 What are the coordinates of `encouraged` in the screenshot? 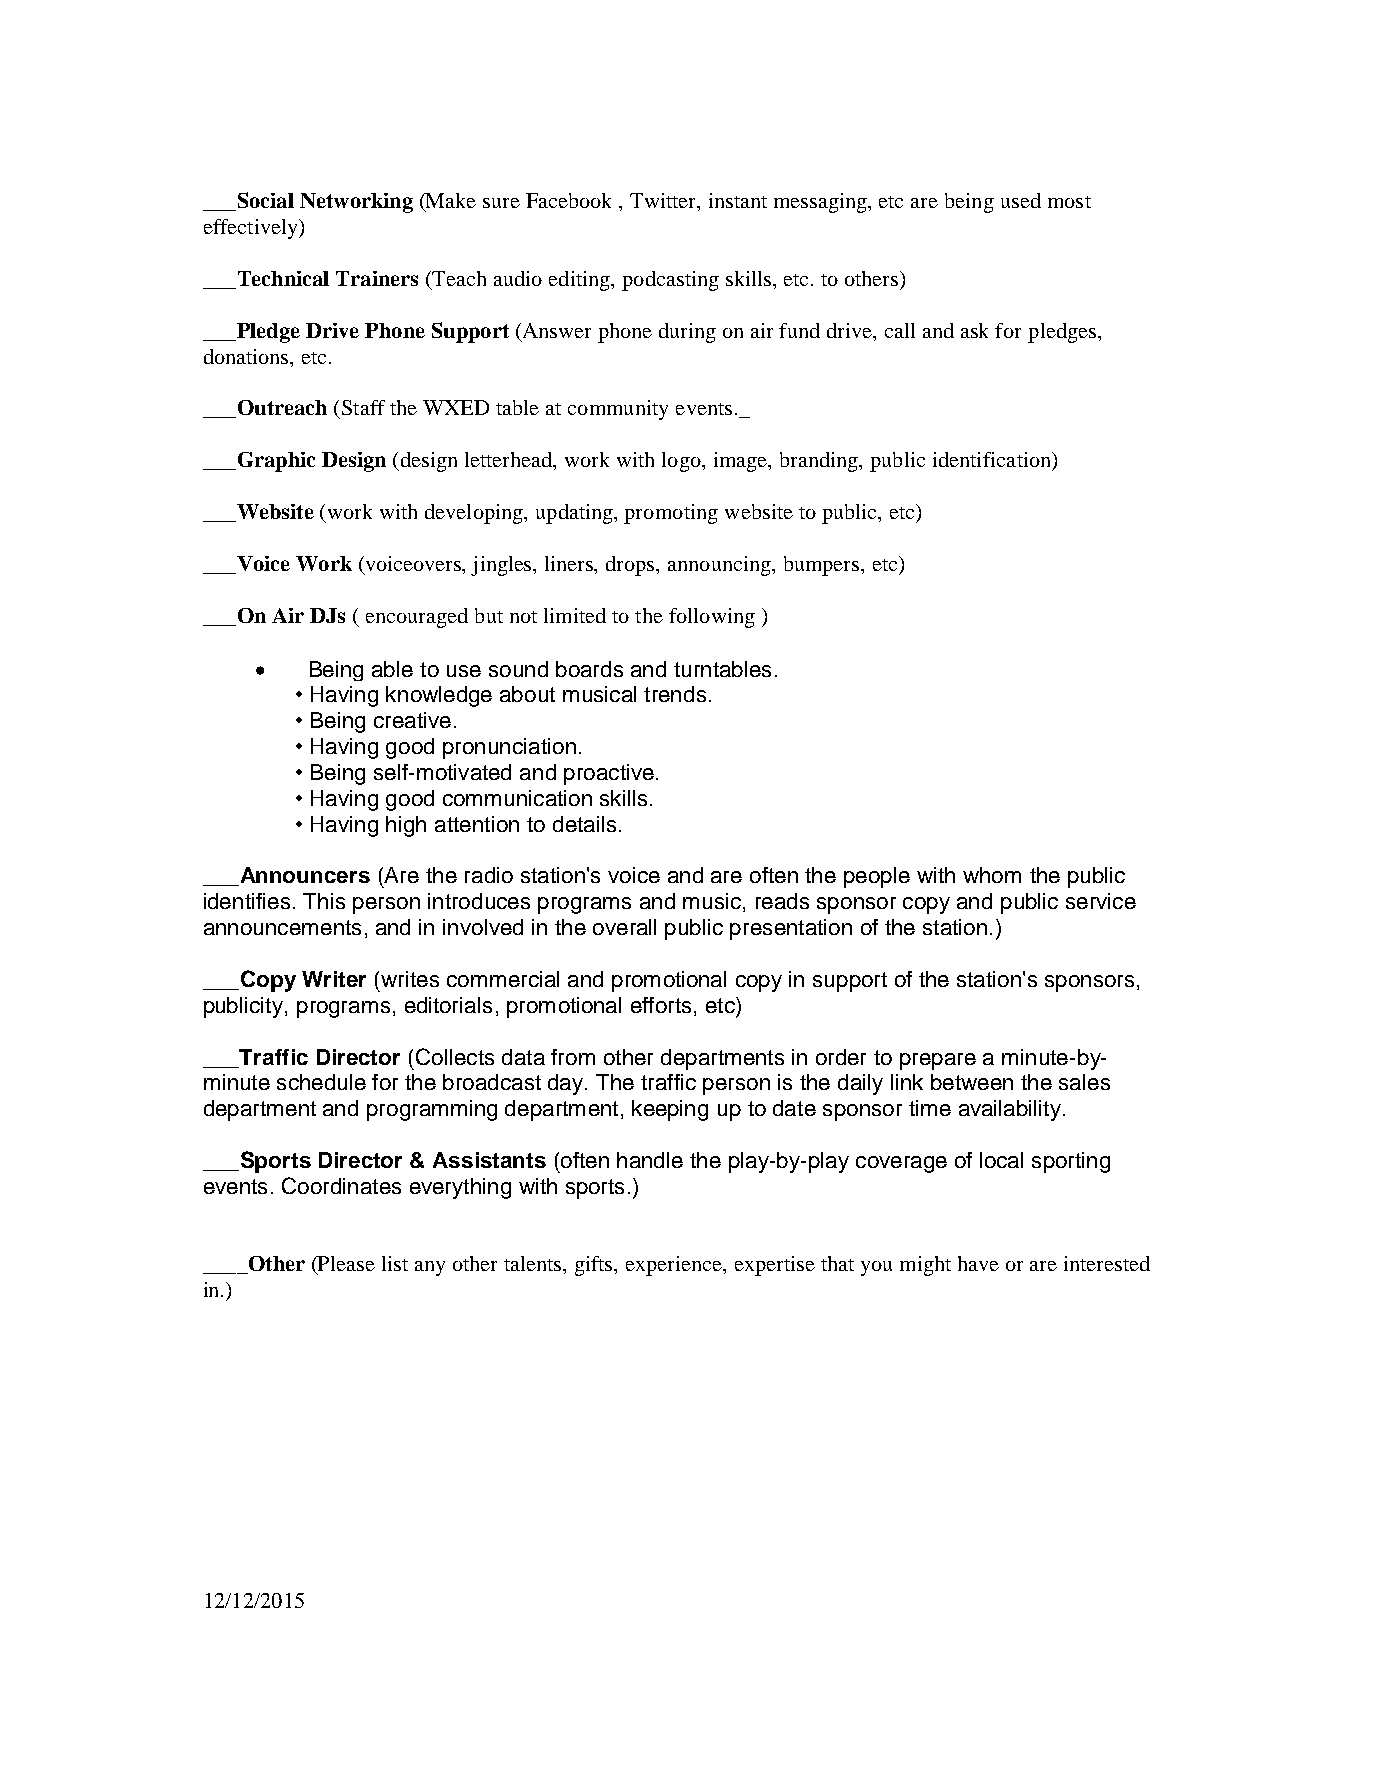 It's located at (417, 618).
